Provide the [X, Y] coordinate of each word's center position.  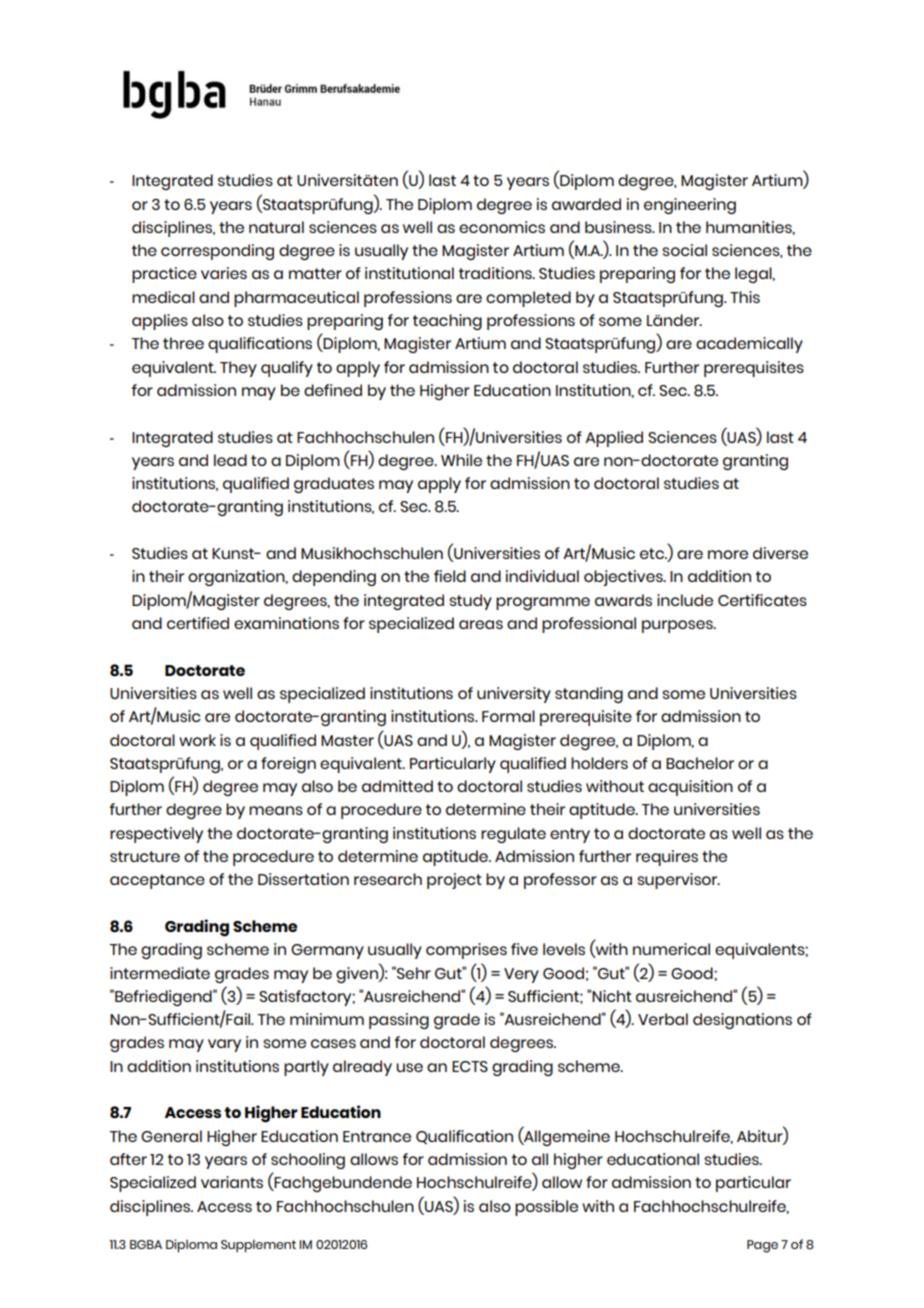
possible [546, 1208]
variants [232, 1182]
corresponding [217, 252]
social [684, 250]
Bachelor [700, 763]
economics [502, 227]
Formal [508, 716]
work [197, 740]
